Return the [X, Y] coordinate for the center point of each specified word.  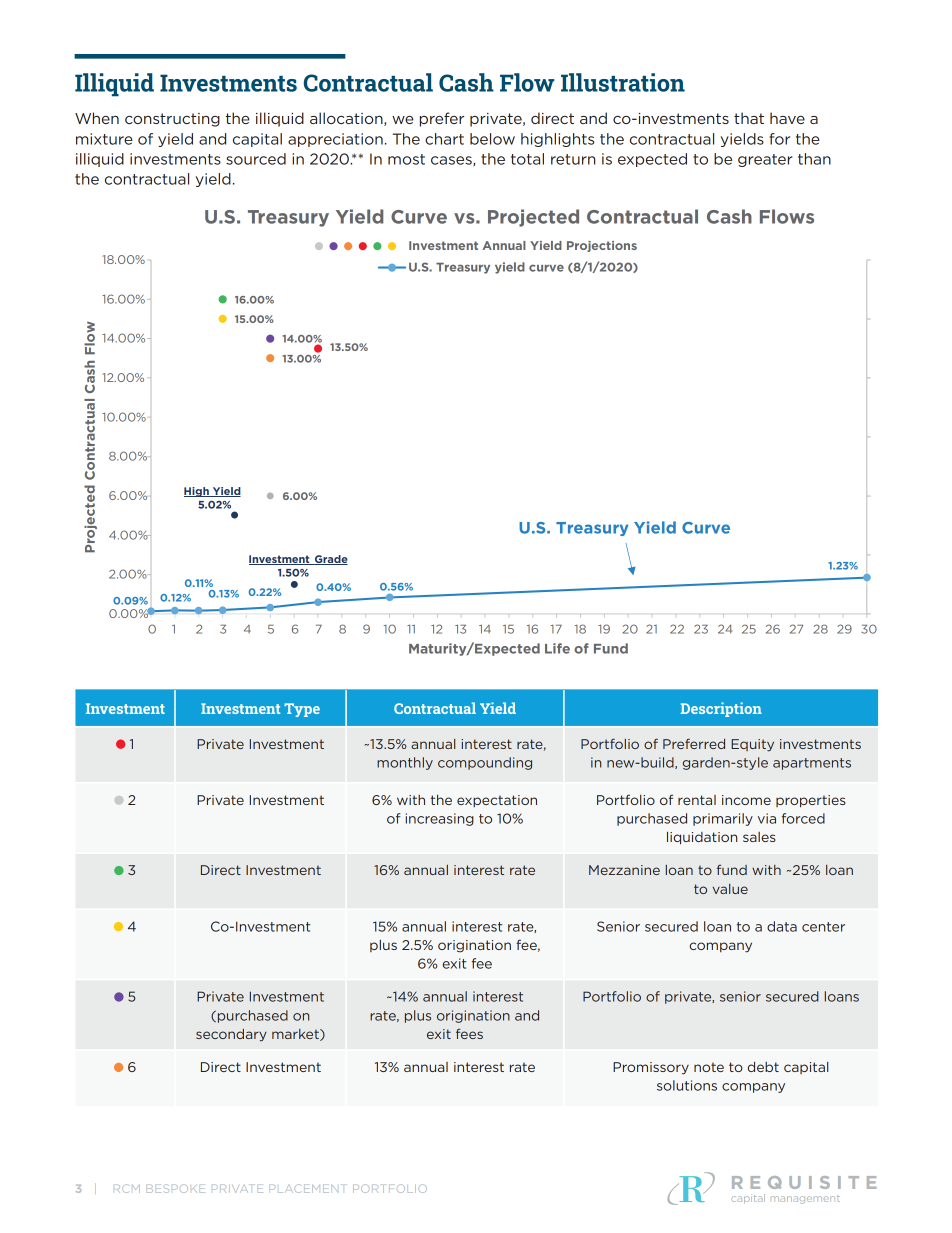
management [805, 1200]
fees [469, 1033]
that [749, 118]
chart [444, 139]
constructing [172, 120]
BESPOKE [176, 1188]
